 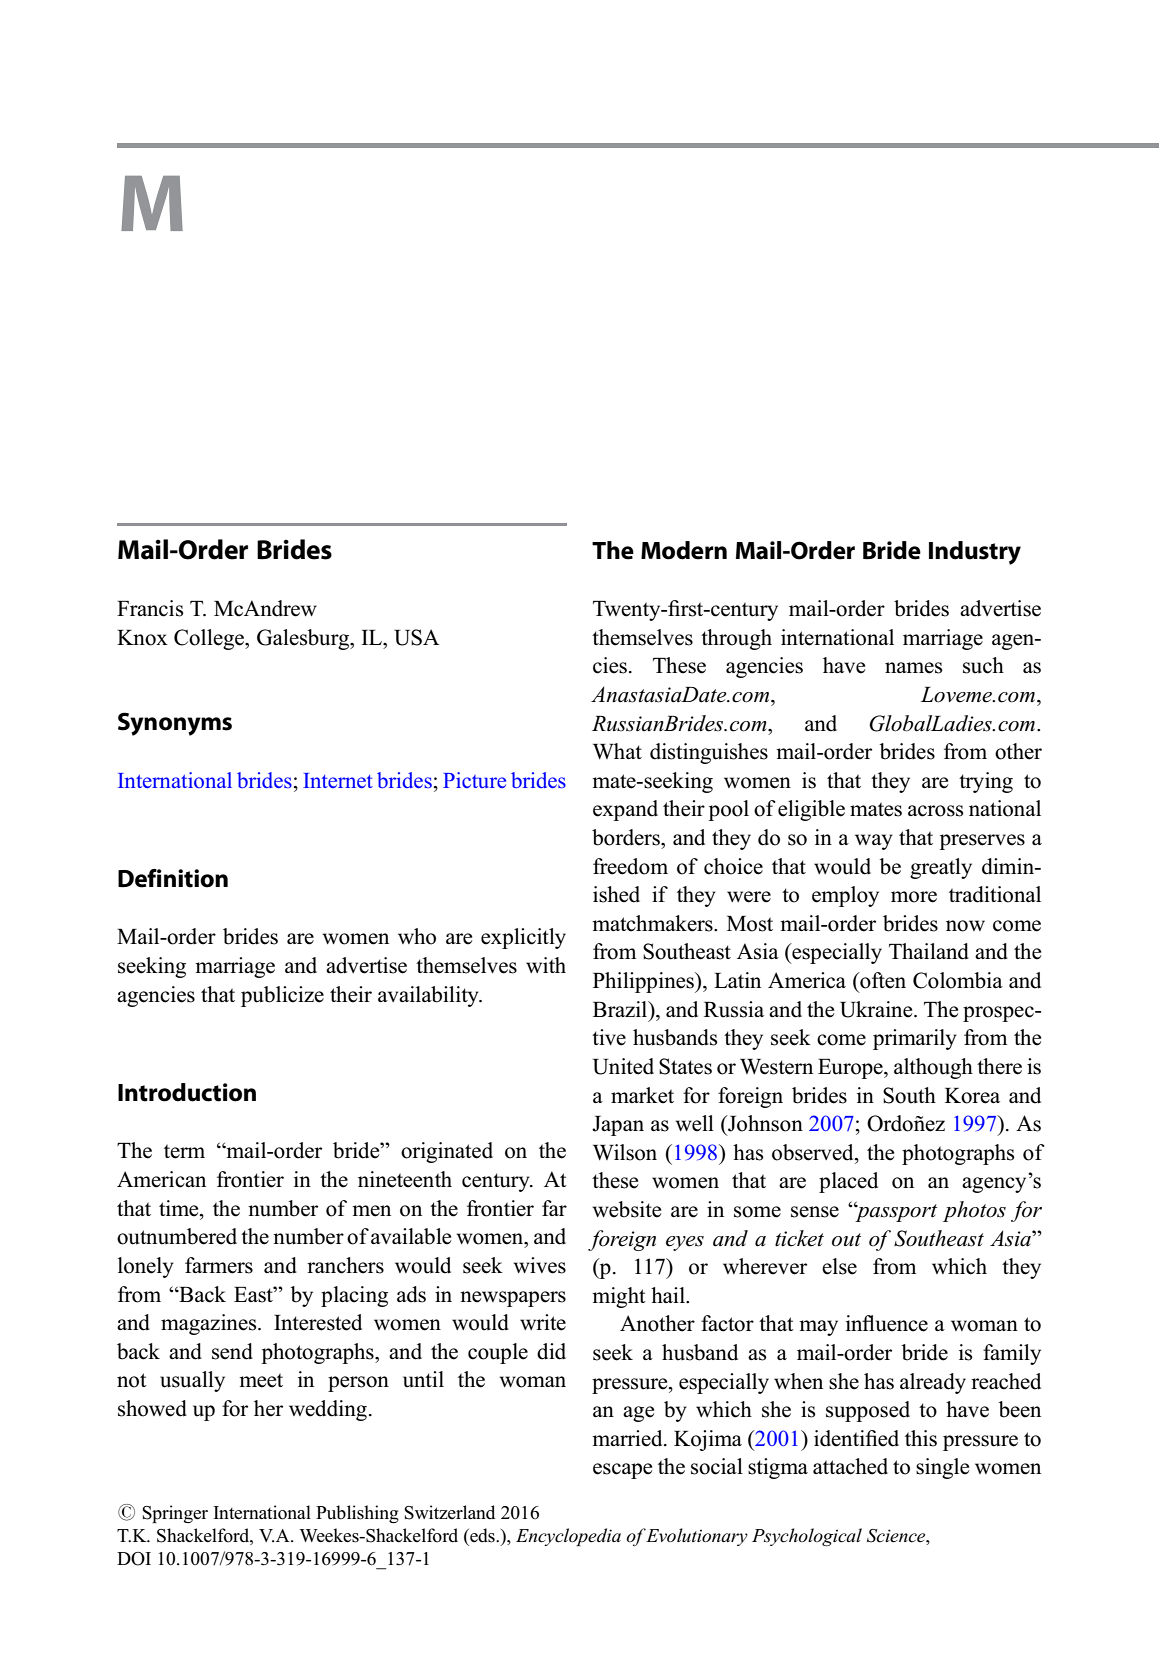 What do you see at coordinates (975, 553) in the screenshot?
I see `Industry` at bounding box center [975, 553].
